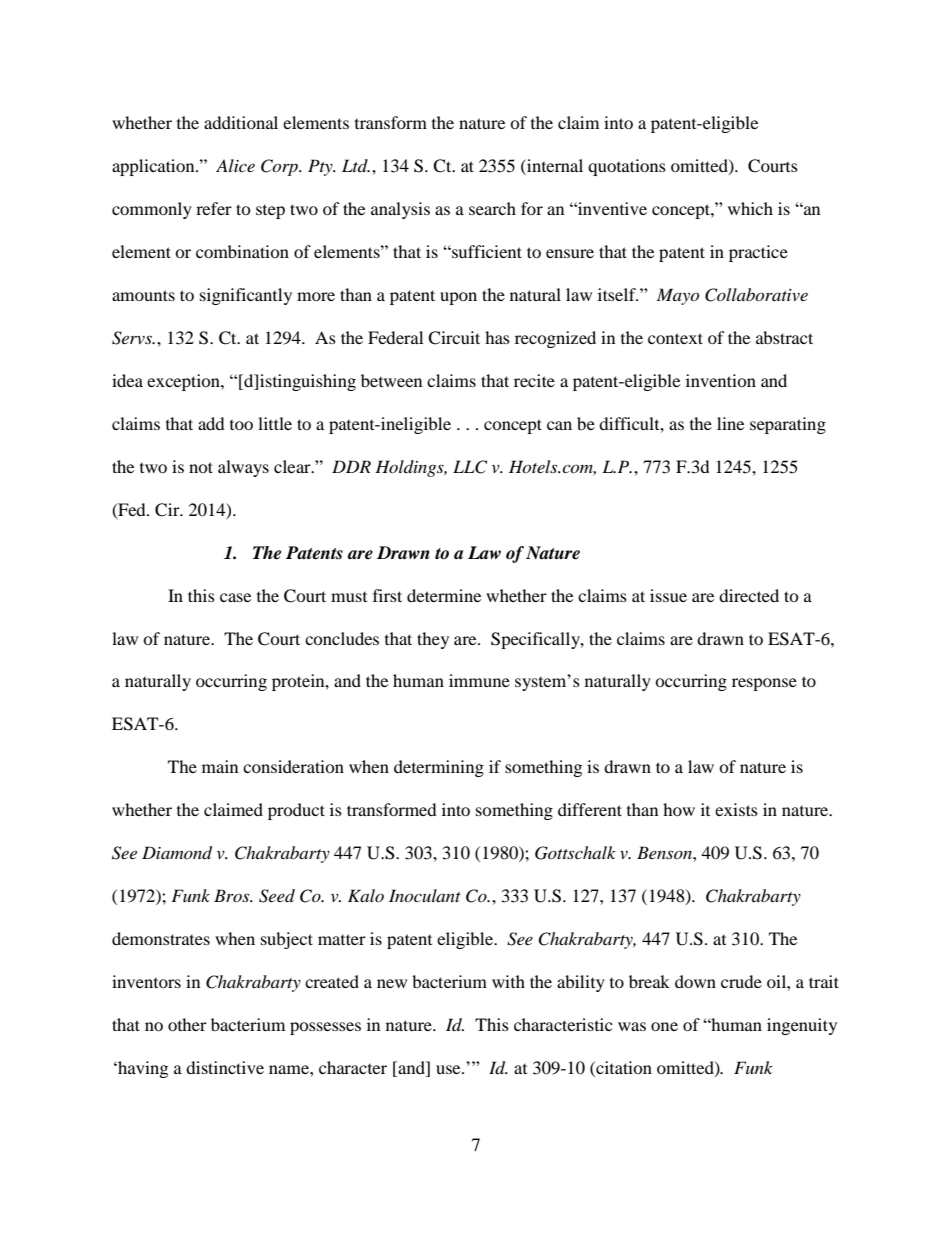 The image size is (952, 1233). What do you see at coordinates (439, 768) in the image?
I see `determining` at bounding box center [439, 768].
